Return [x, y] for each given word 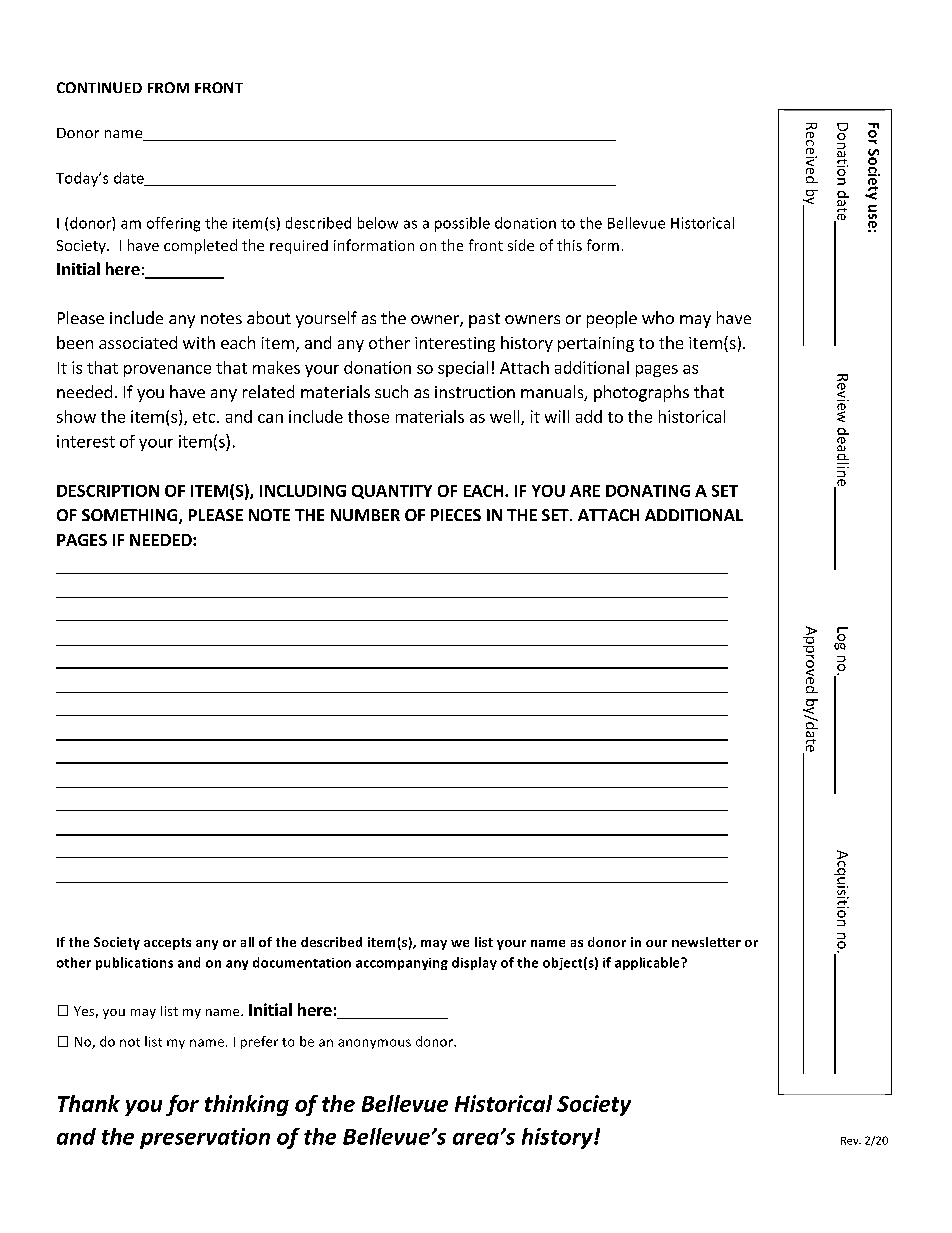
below [378, 223]
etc [205, 417]
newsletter [706, 942]
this [569, 245]
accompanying [402, 964]
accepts [167, 944]
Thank [89, 1103]
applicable [648, 963]
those [368, 416]
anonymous [374, 1044]
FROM [168, 87]
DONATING [648, 491]
